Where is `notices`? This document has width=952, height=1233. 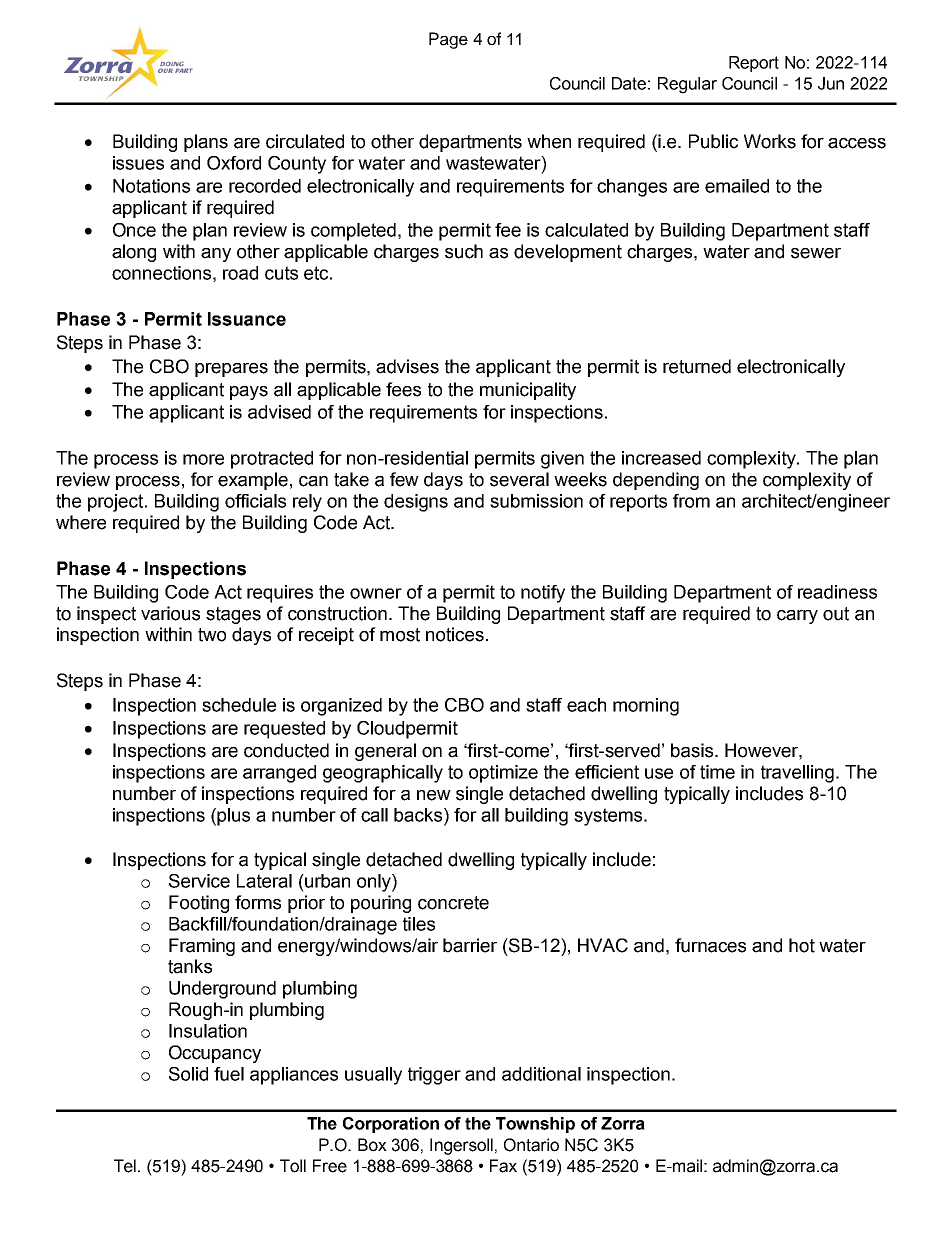 notices is located at coordinates (455, 634).
